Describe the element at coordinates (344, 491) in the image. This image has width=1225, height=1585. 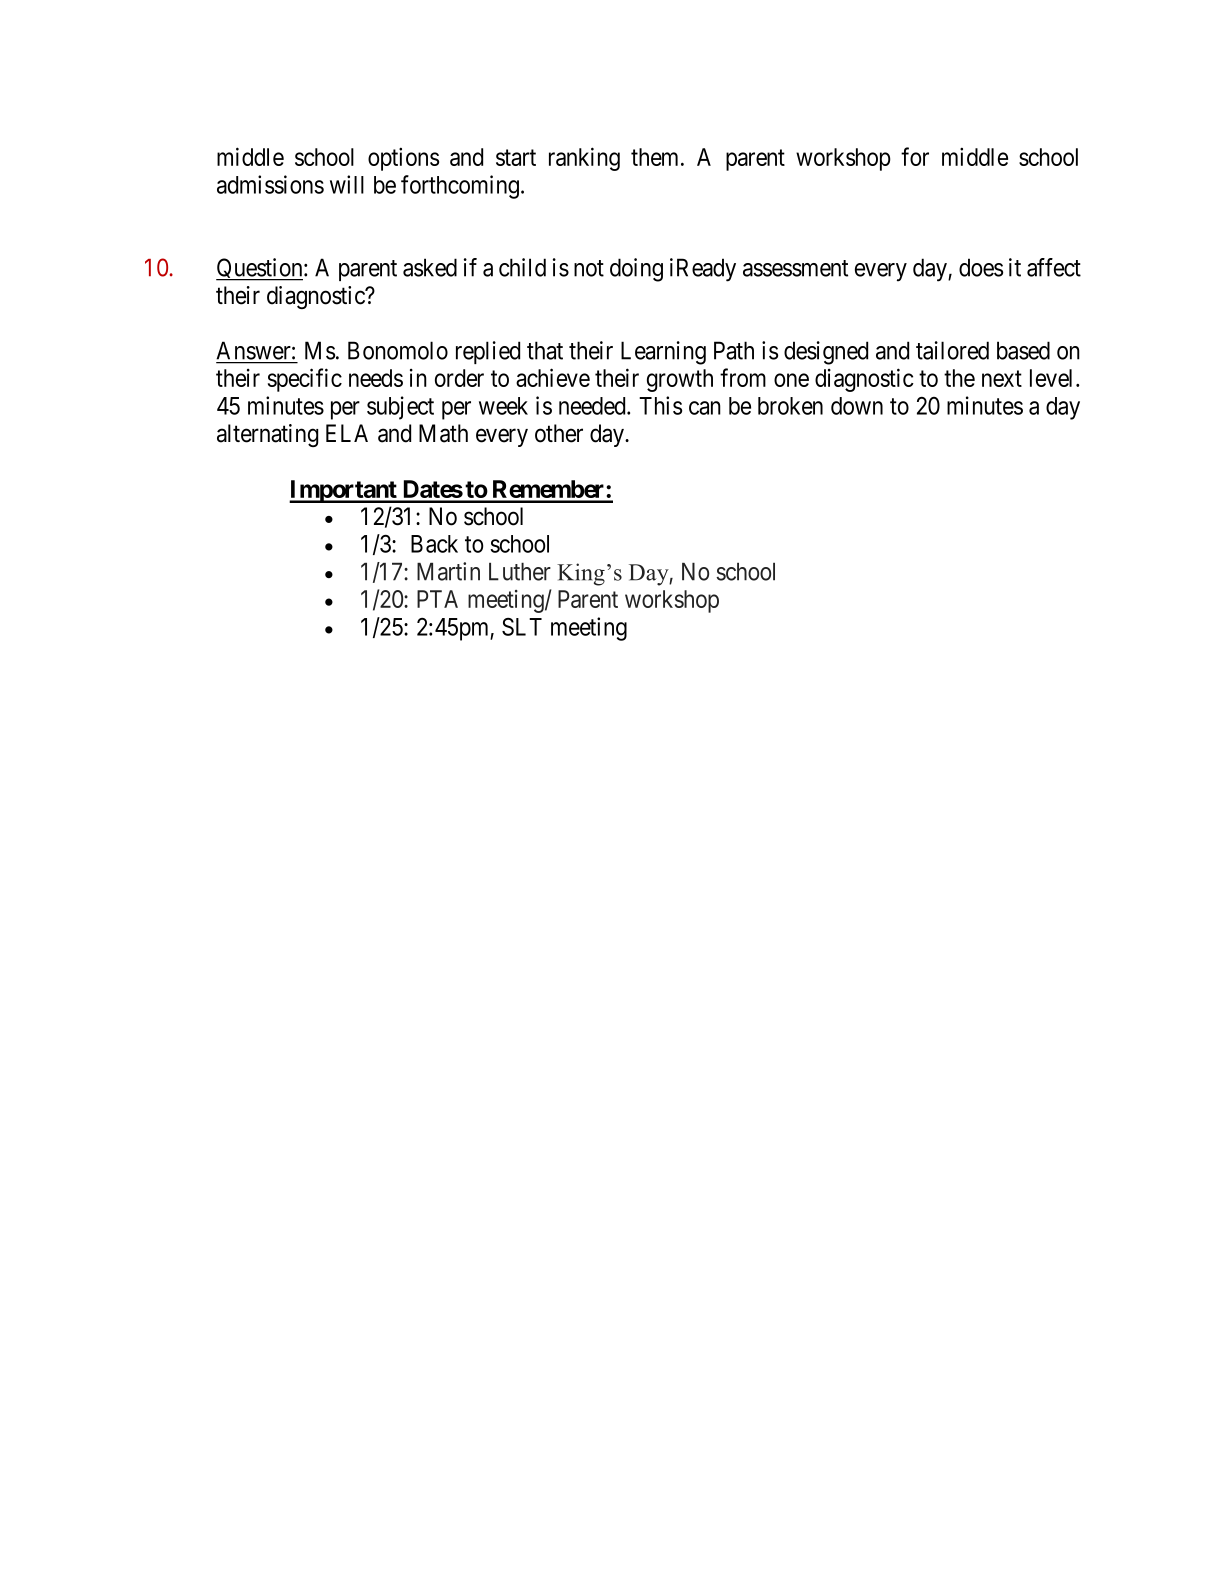
I see `Important` at that location.
